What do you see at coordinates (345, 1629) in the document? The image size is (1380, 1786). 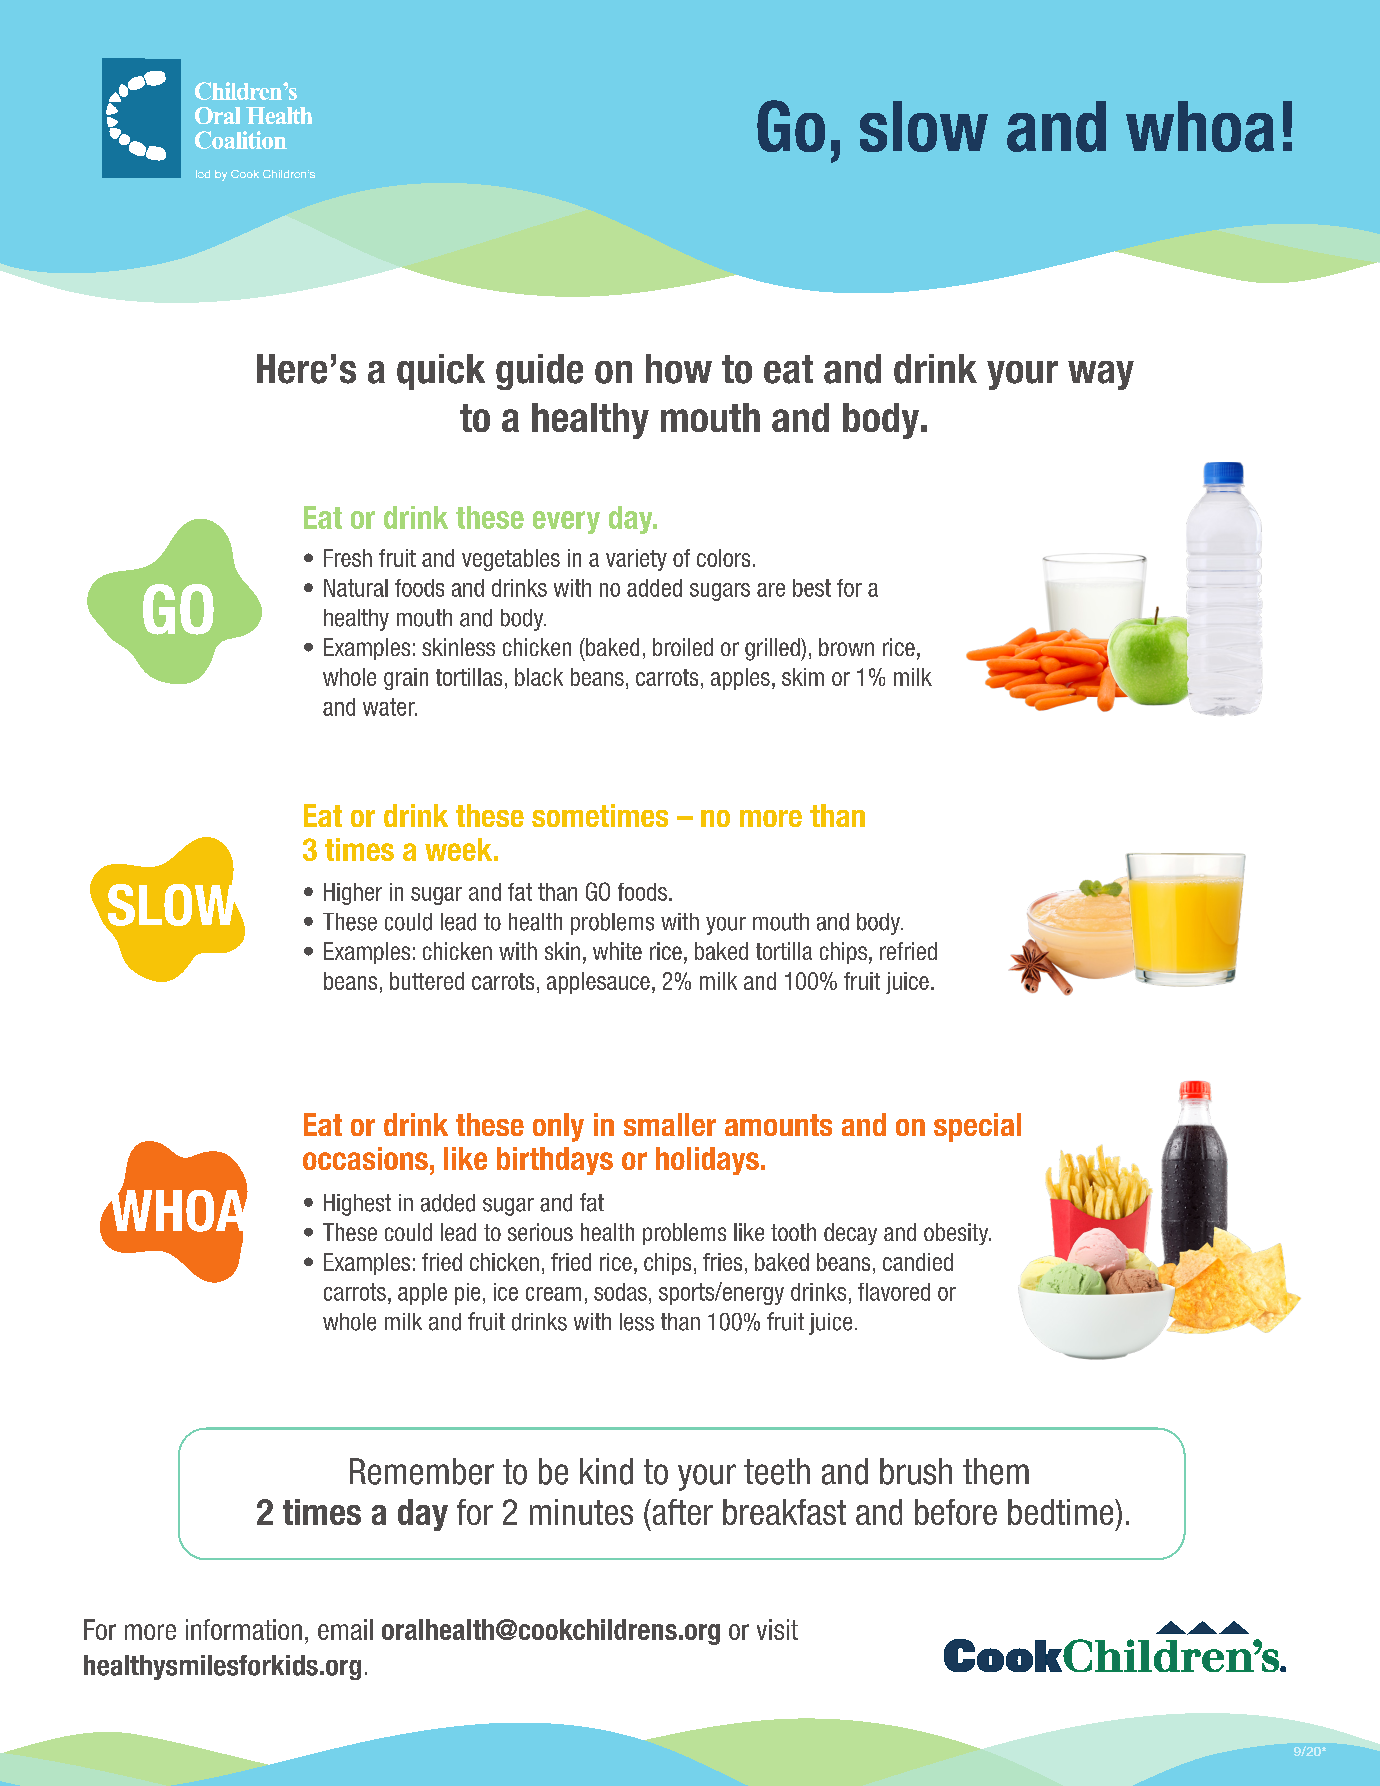 I see `email` at bounding box center [345, 1629].
